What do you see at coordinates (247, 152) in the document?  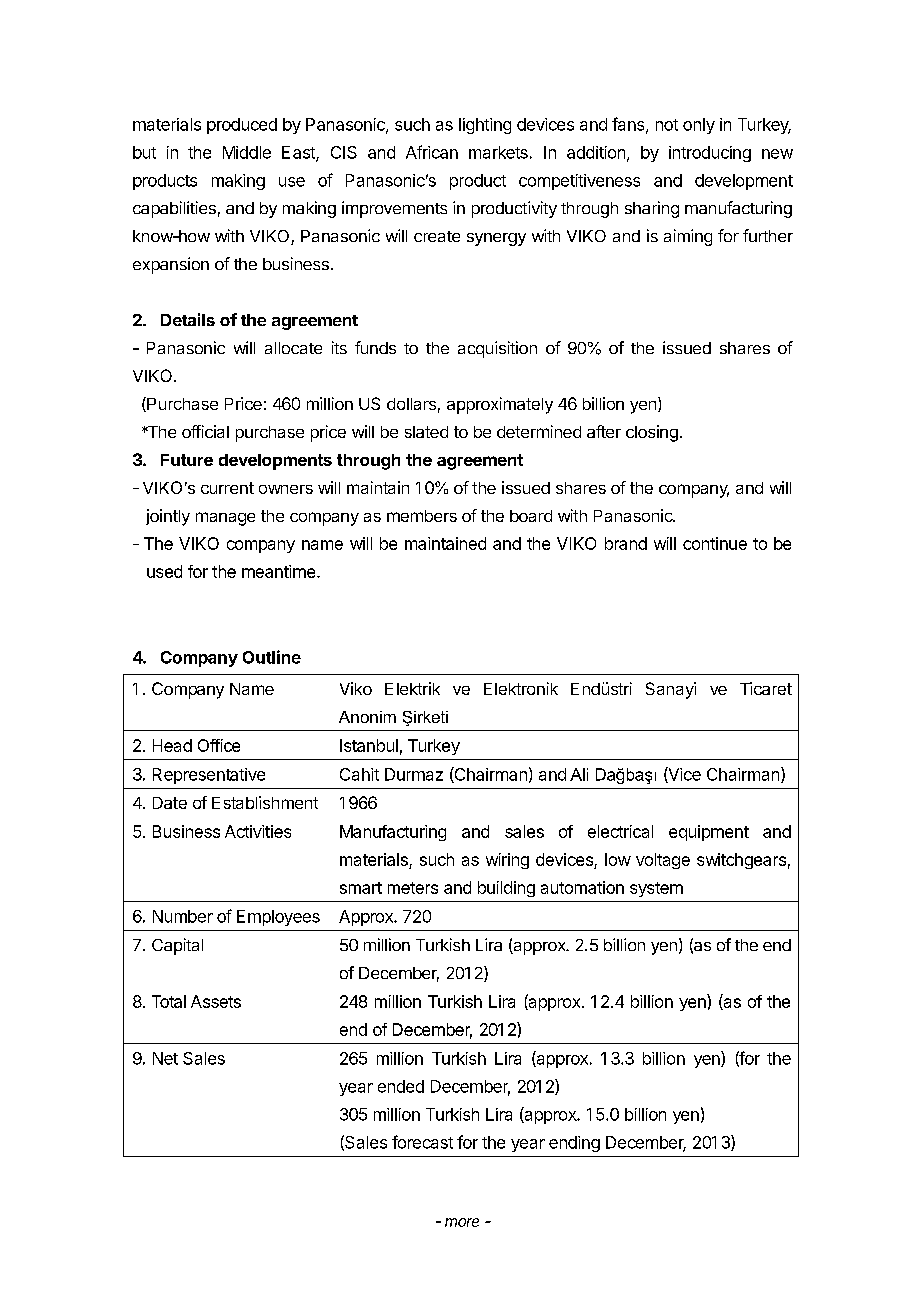 I see `Middle` at bounding box center [247, 152].
